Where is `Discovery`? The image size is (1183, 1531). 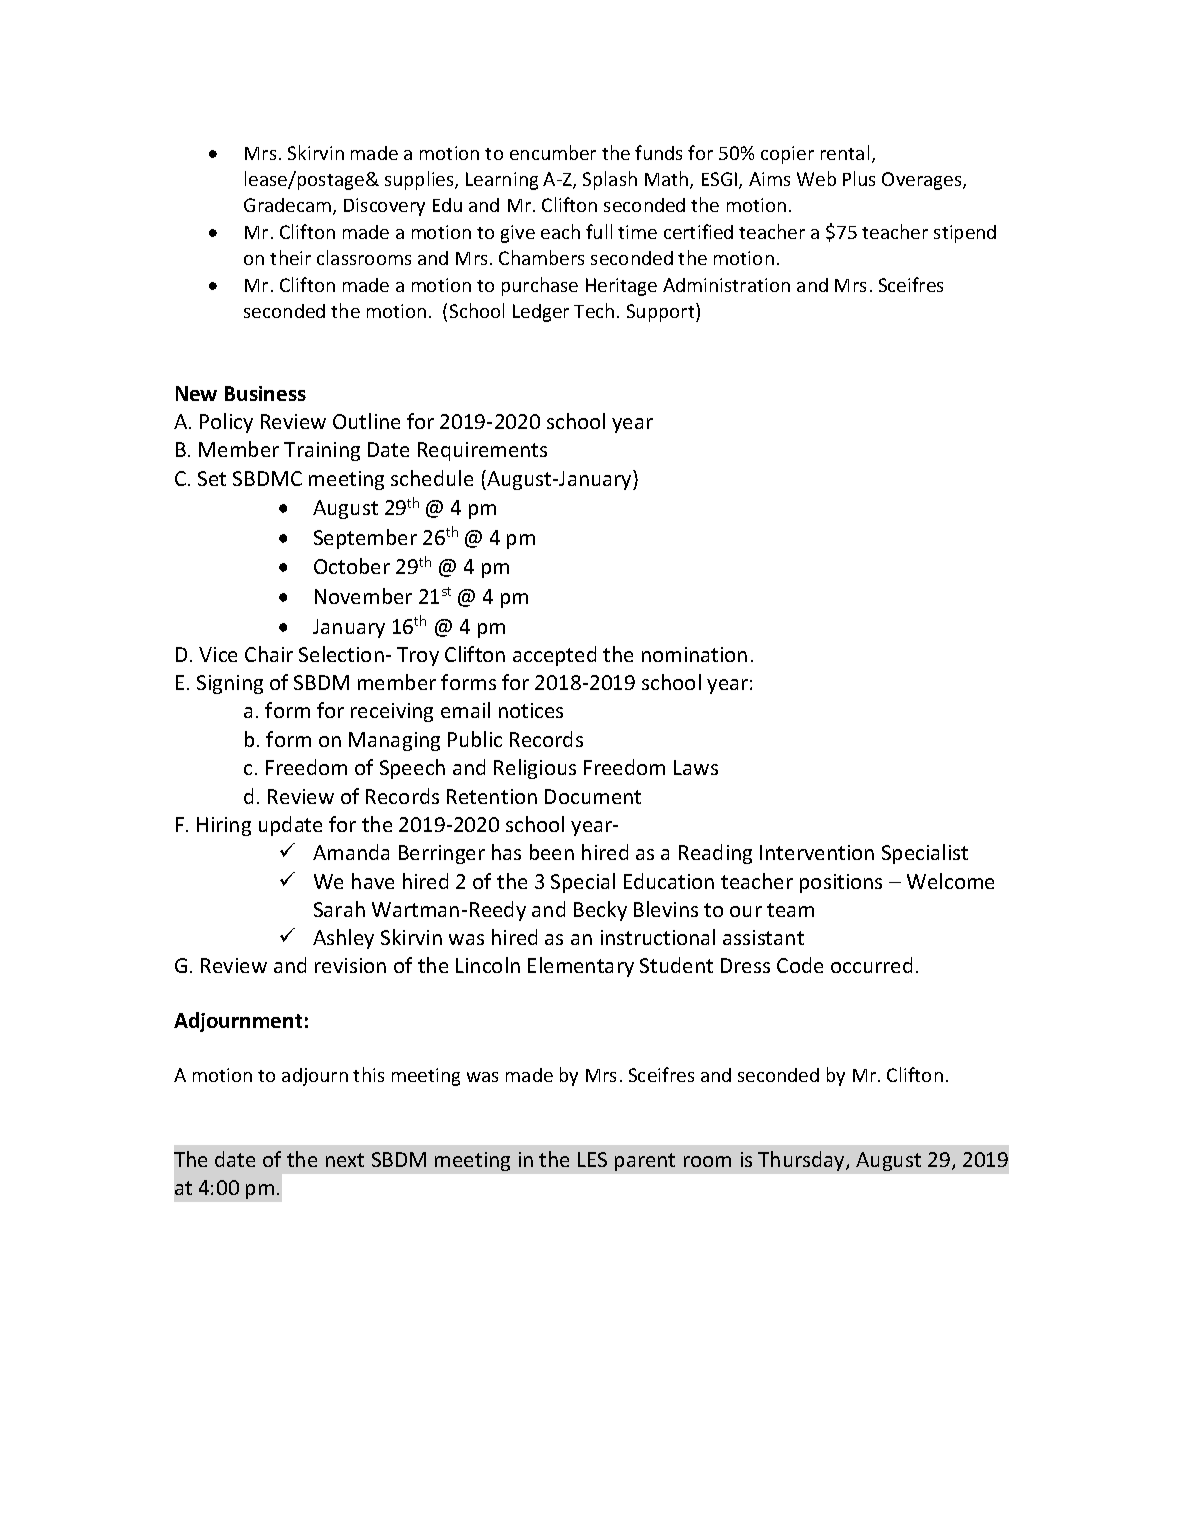 Discovery is located at coordinates (384, 207).
